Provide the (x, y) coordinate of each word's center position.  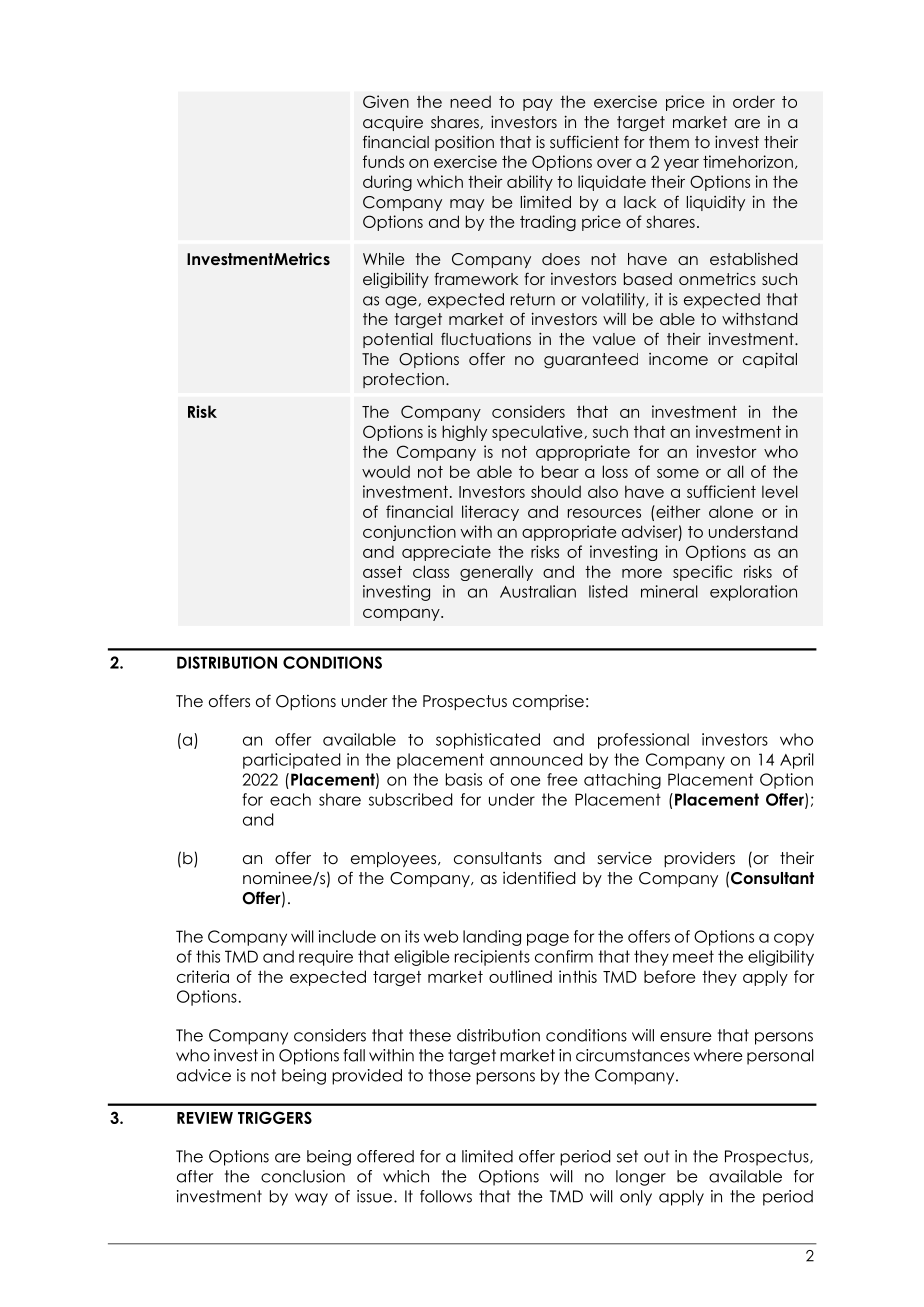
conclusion (303, 1176)
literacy (490, 513)
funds (383, 161)
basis (464, 779)
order (754, 101)
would (386, 471)
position (464, 143)
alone (731, 511)
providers (699, 859)
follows (446, 1196)
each (290, 799)
